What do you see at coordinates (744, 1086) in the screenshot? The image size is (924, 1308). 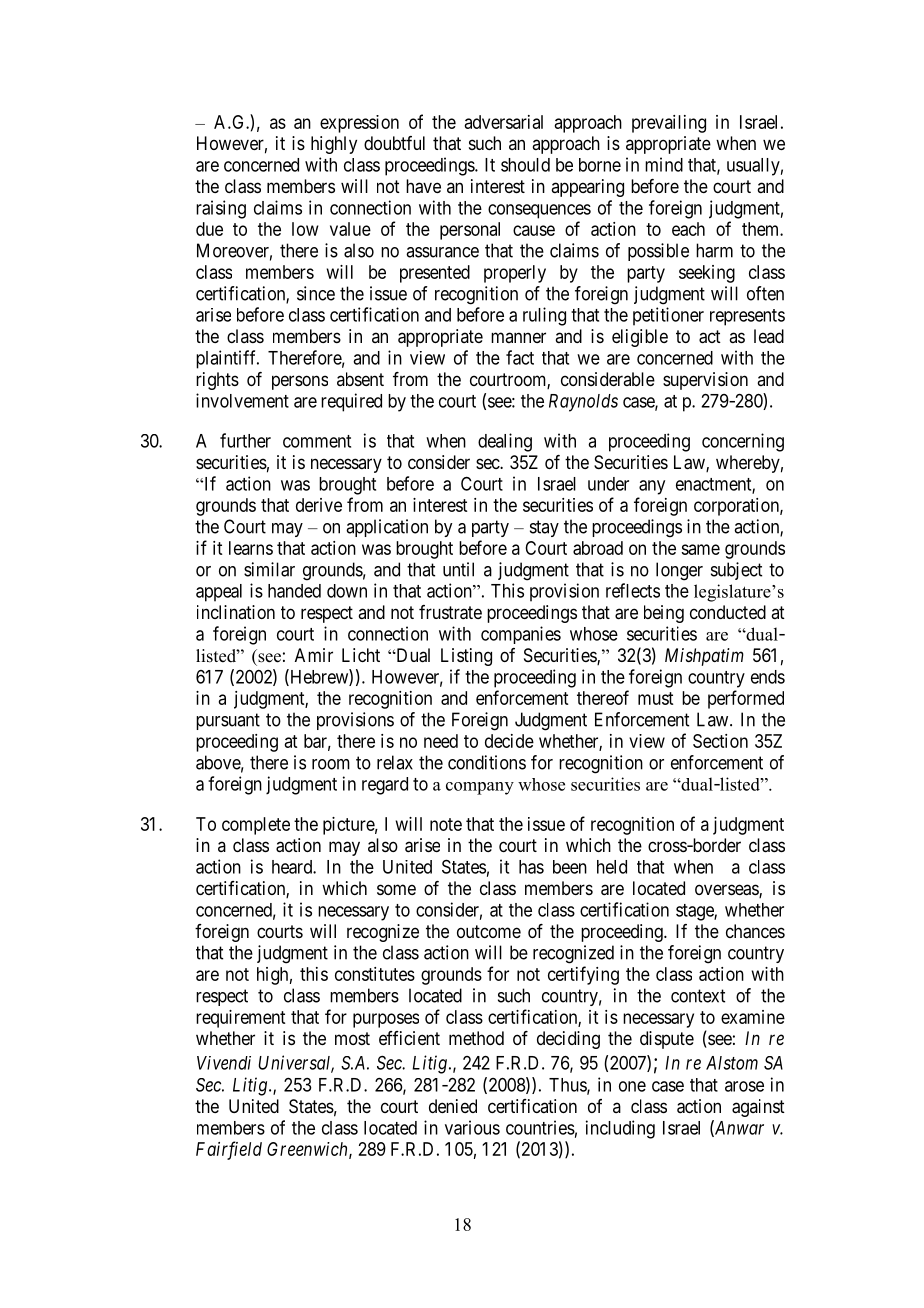 I see `arose` at bounding box center [744, 1086].
